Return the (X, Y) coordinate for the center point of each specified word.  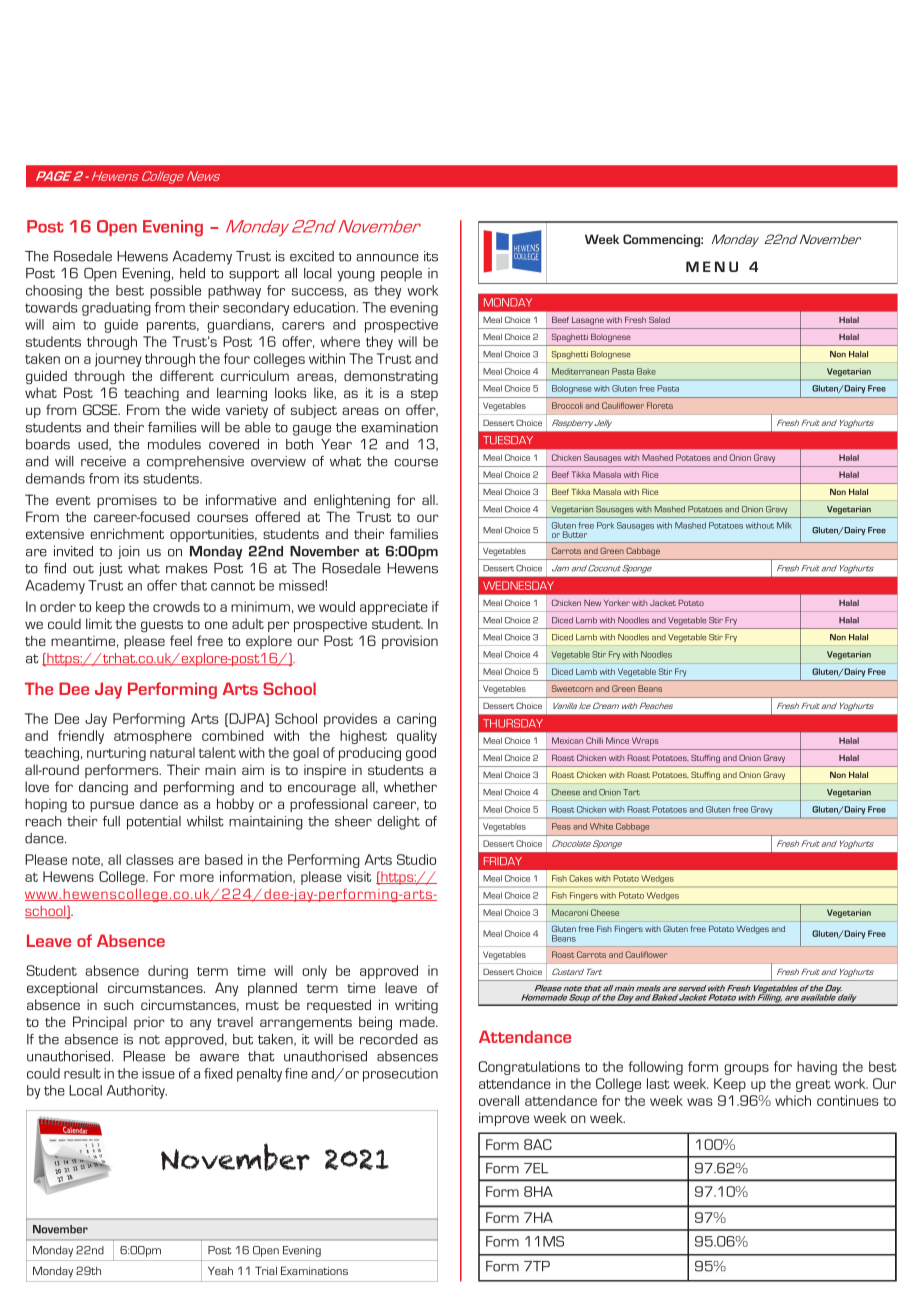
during (168, 972)
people (401, 275)
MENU (712, 266)
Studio (416, 859)
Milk (784, 525)
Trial (266, 1270)
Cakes (581, 878)
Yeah (220, 1270)
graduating (116, 309)
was (700, 1102)
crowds (176, 606)
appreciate (394, 608)
